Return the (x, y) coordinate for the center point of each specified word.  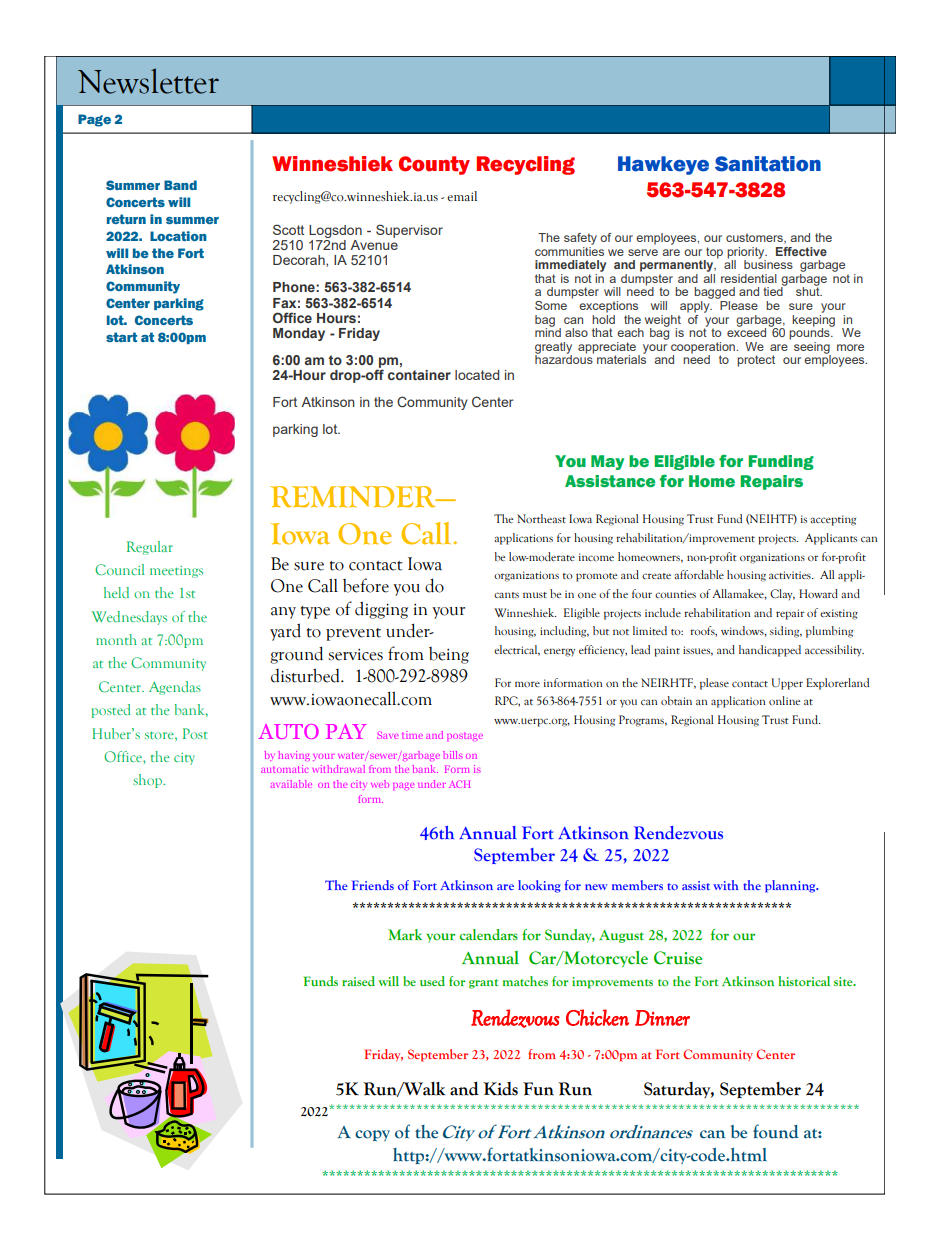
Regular (150, 548)
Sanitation (768, 164)
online (784, 700)
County (434, 165)
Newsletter (148, 81)
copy (372, 1135)
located (477, 375)
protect (756, 361)
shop (148, 781)
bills (453, 755)
